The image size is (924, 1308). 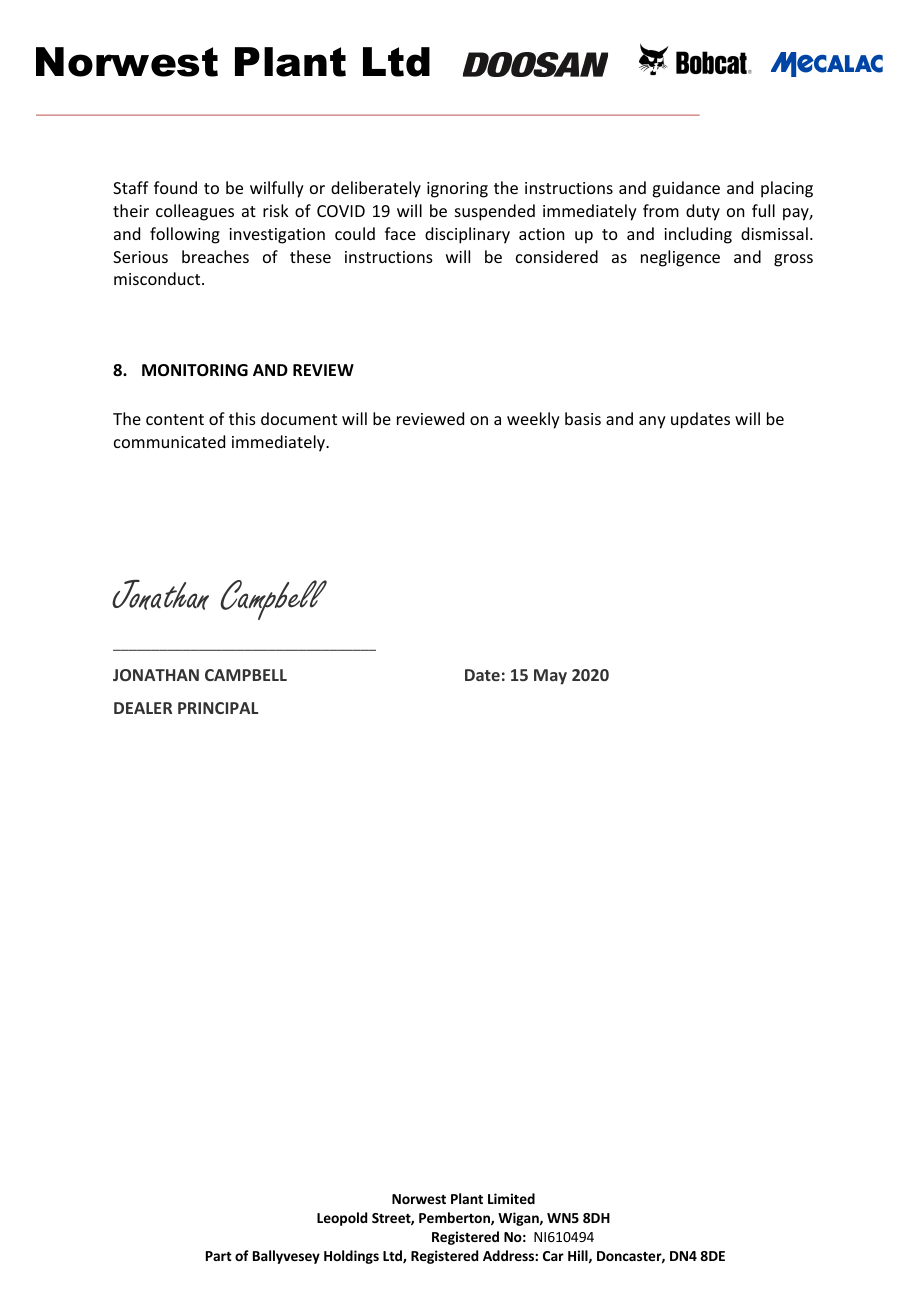 What do you see at coordinates (652, 422) in the screenshot?
I see `any` at bounding box center [652, 422].
